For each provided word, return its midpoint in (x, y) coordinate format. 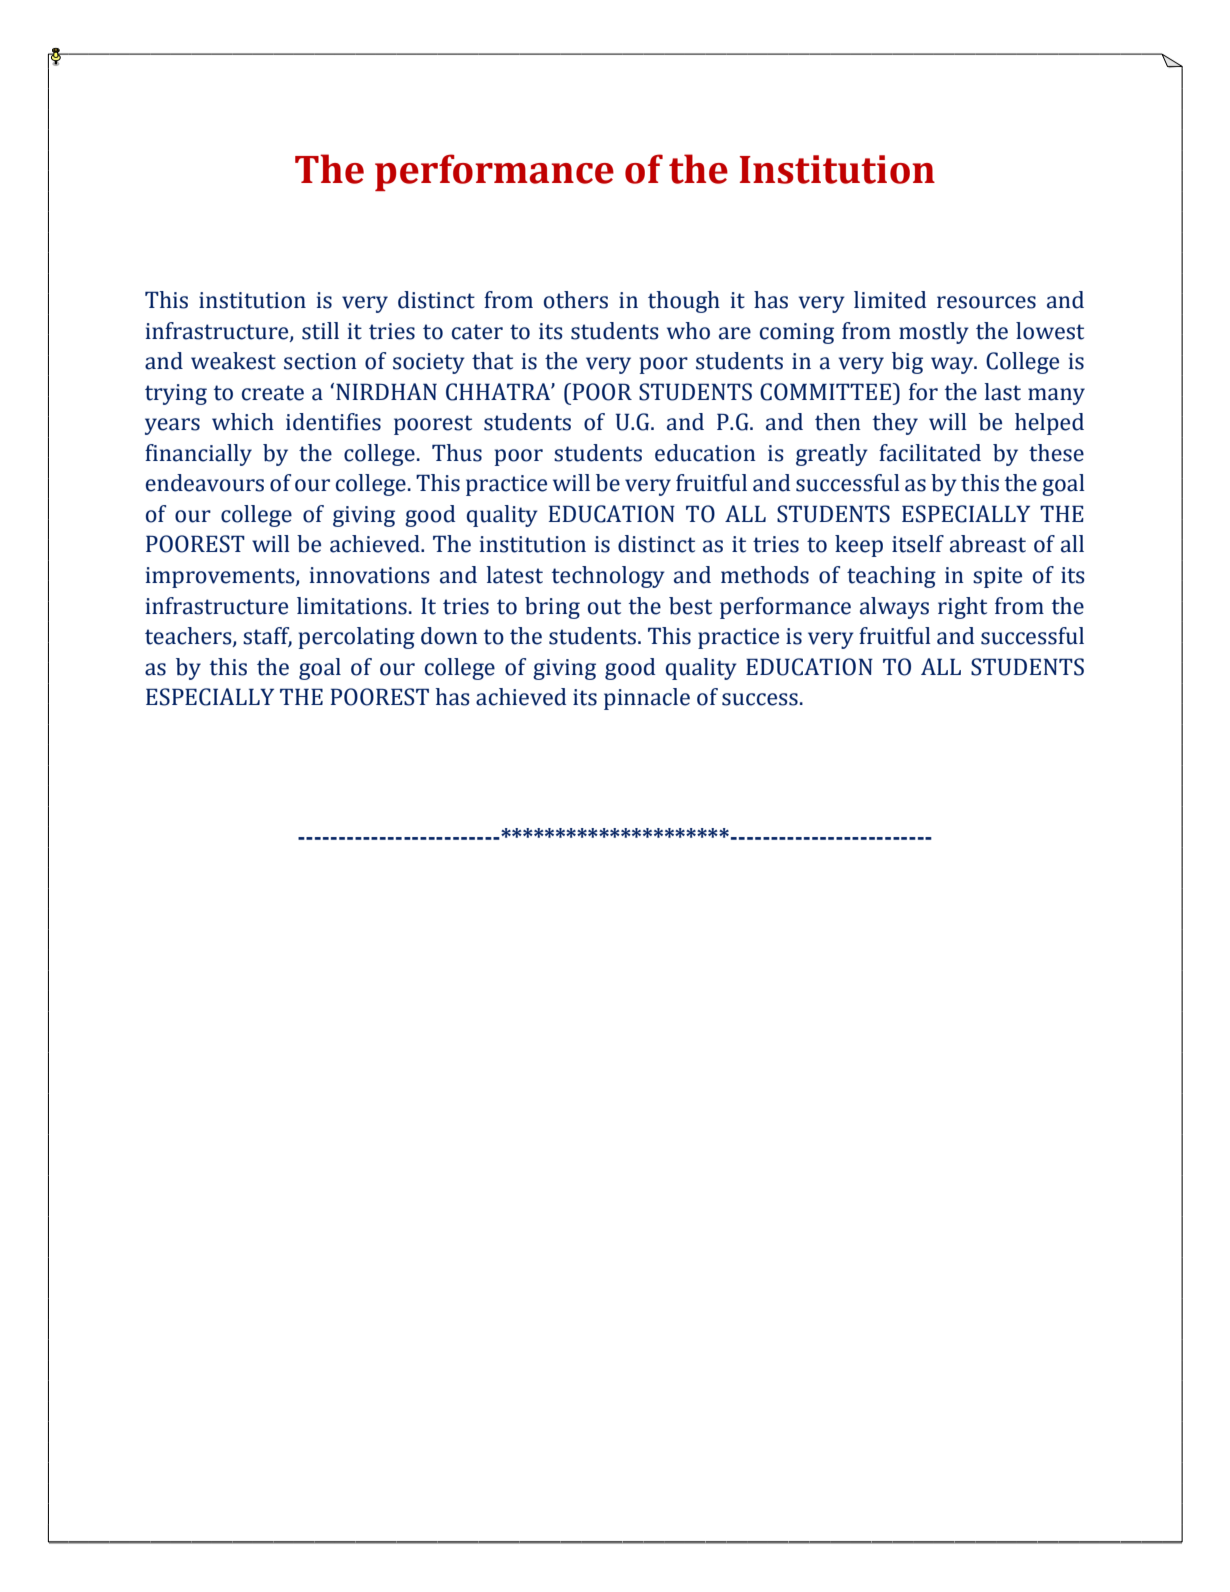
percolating (357, 638)
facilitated (930, 453)
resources (986, 302)
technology (608, 577)
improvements (221, 577)
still (320, 331)
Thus (457, 453)
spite (997, 577)
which (243, 422)
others (576, 300)
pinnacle (647, 699)
